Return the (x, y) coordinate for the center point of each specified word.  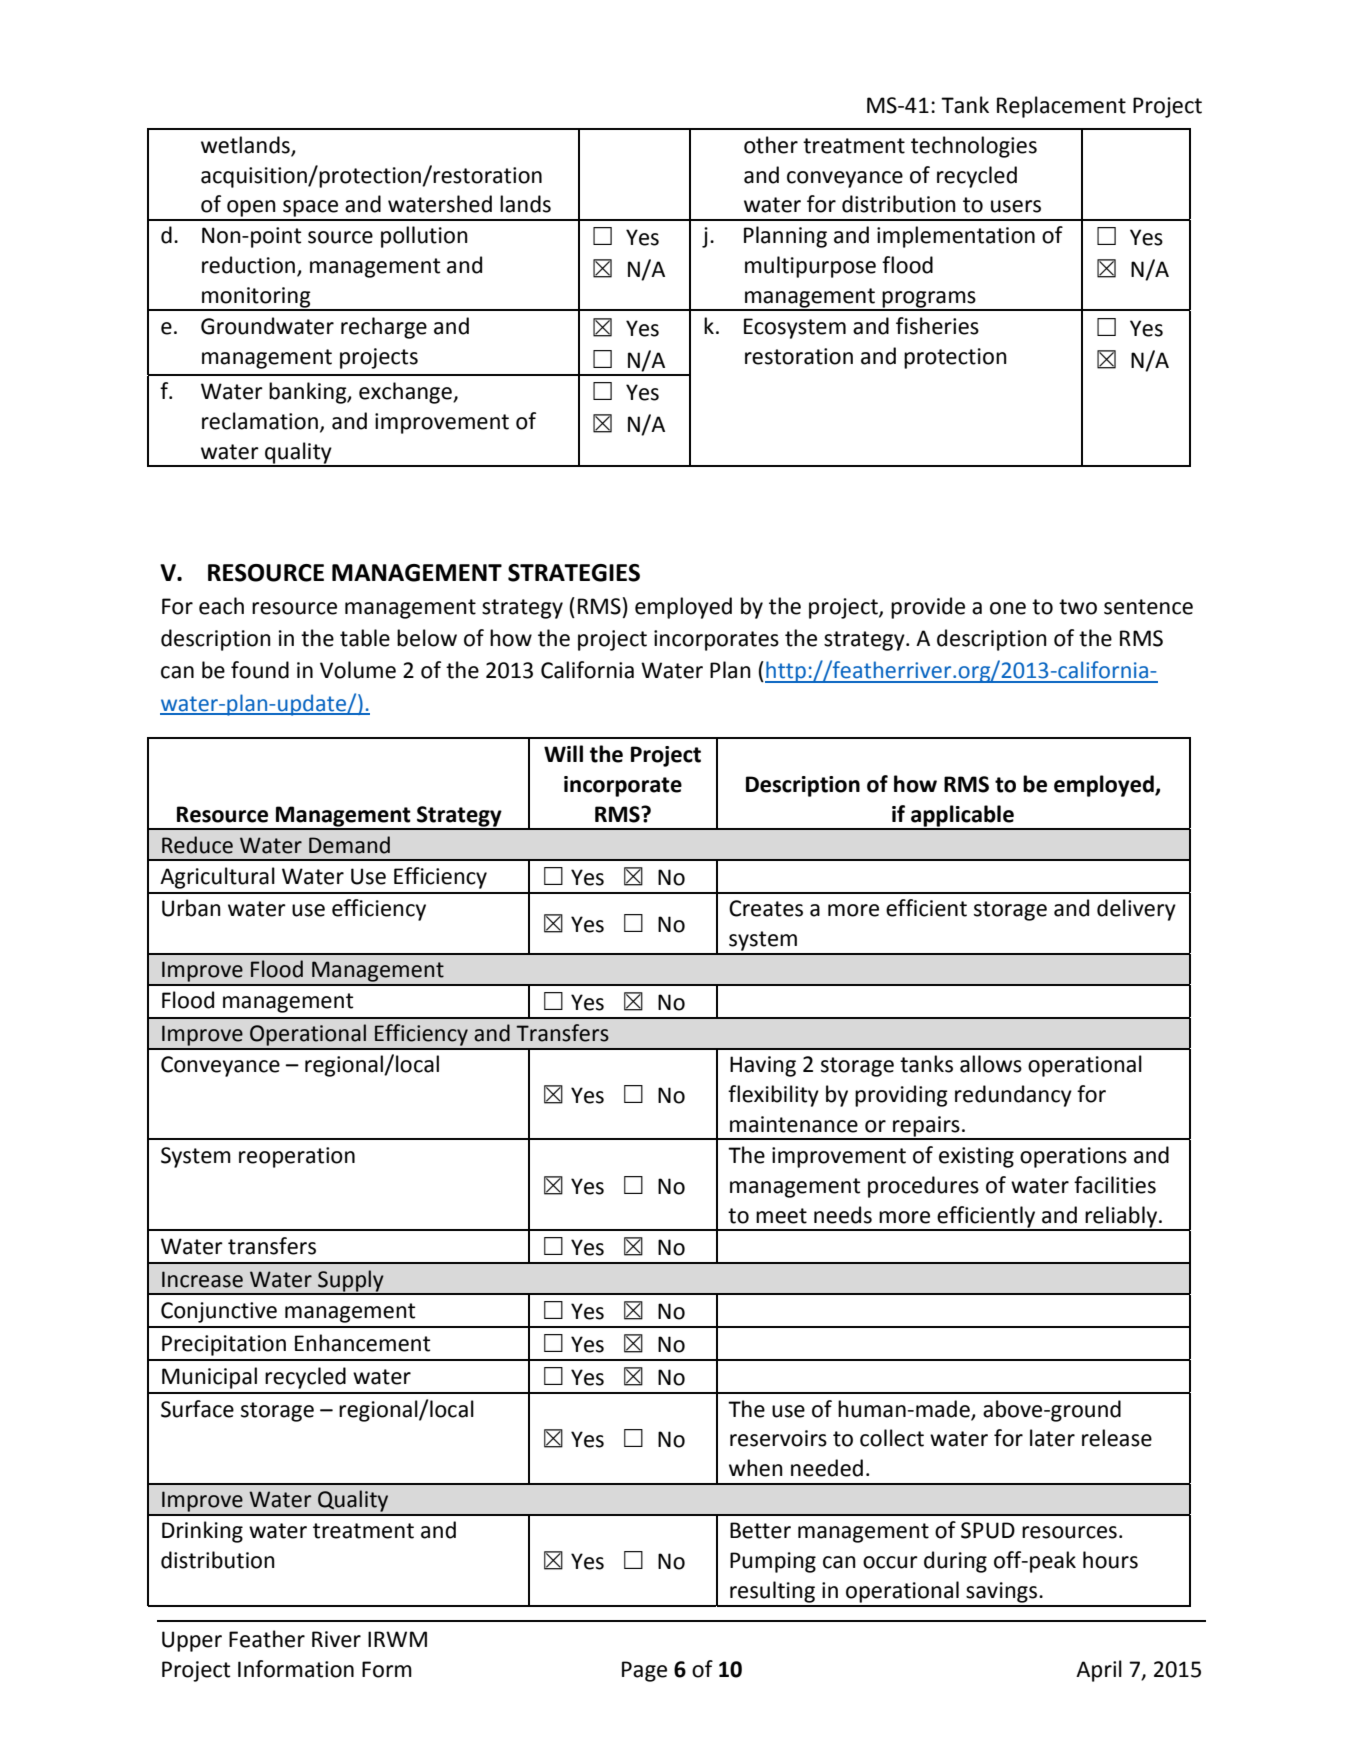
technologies (974, 147)
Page (644, 1671)
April (1099, 1671)
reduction (248, 265)
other (771, 145)
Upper (192, 1641)
